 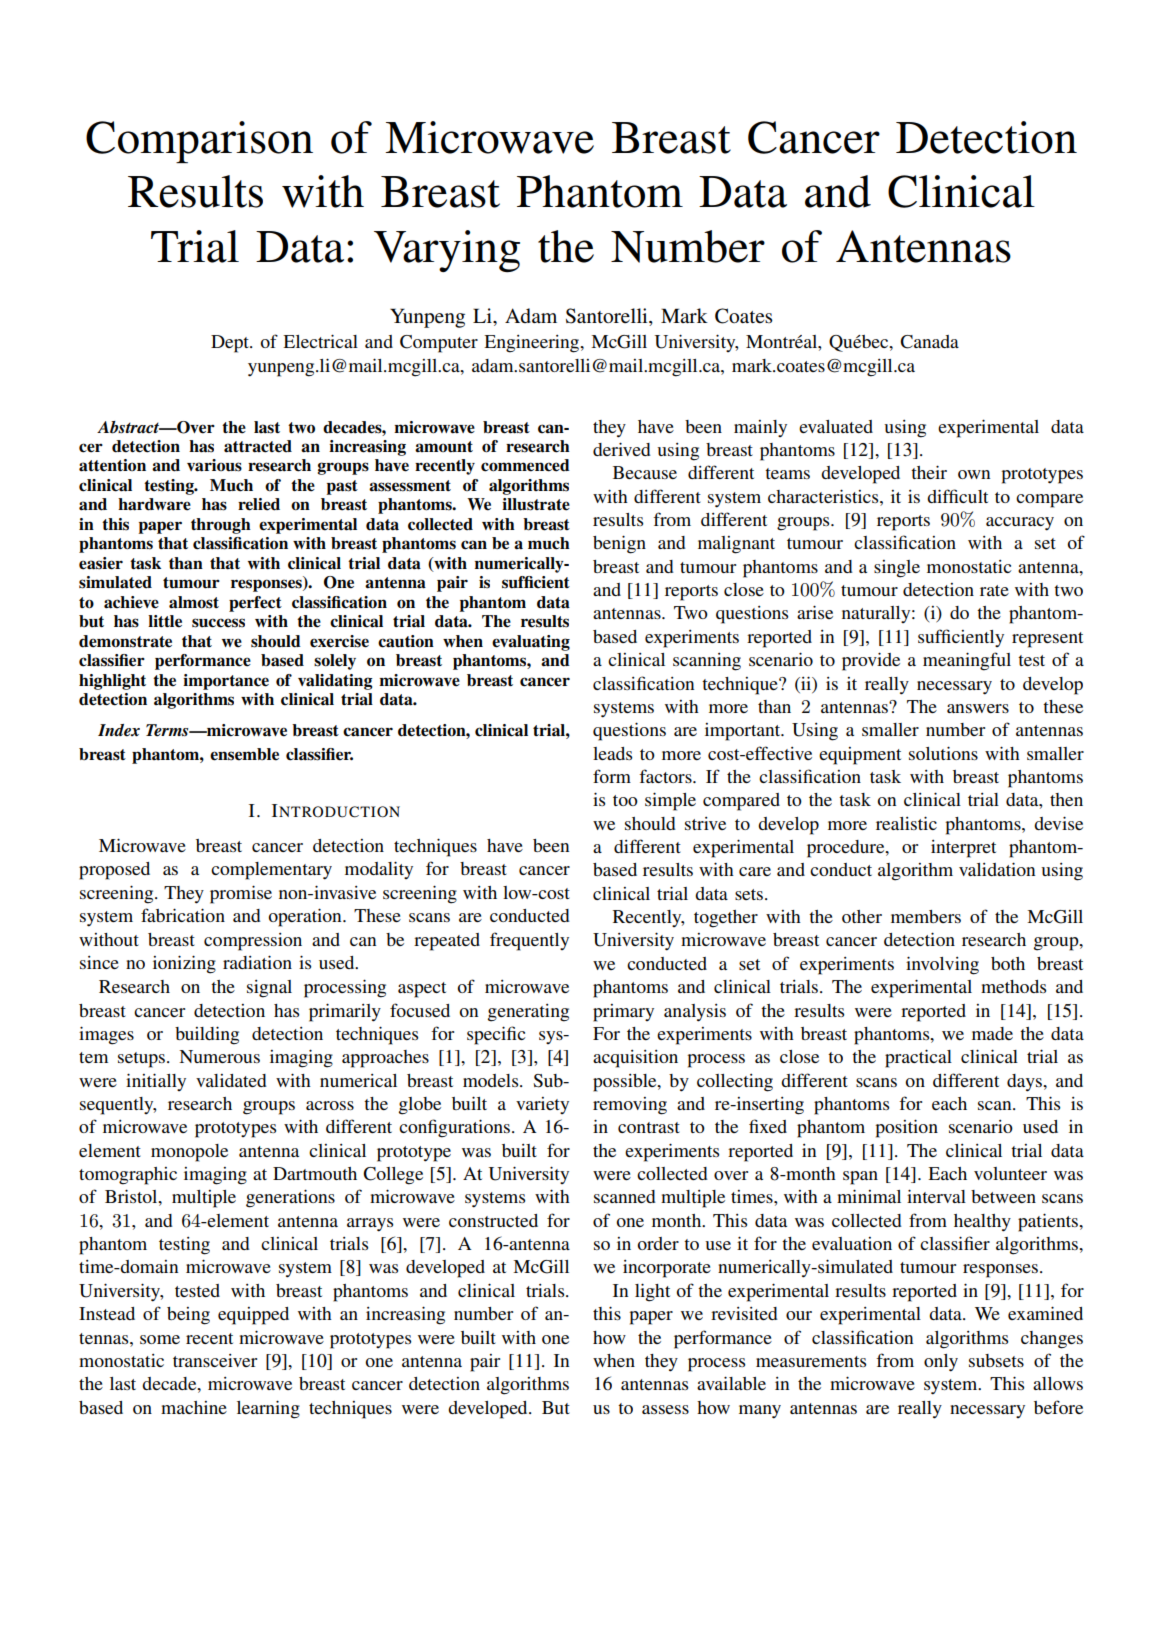 I want to click on solutions, so click(x=943, y=753).
